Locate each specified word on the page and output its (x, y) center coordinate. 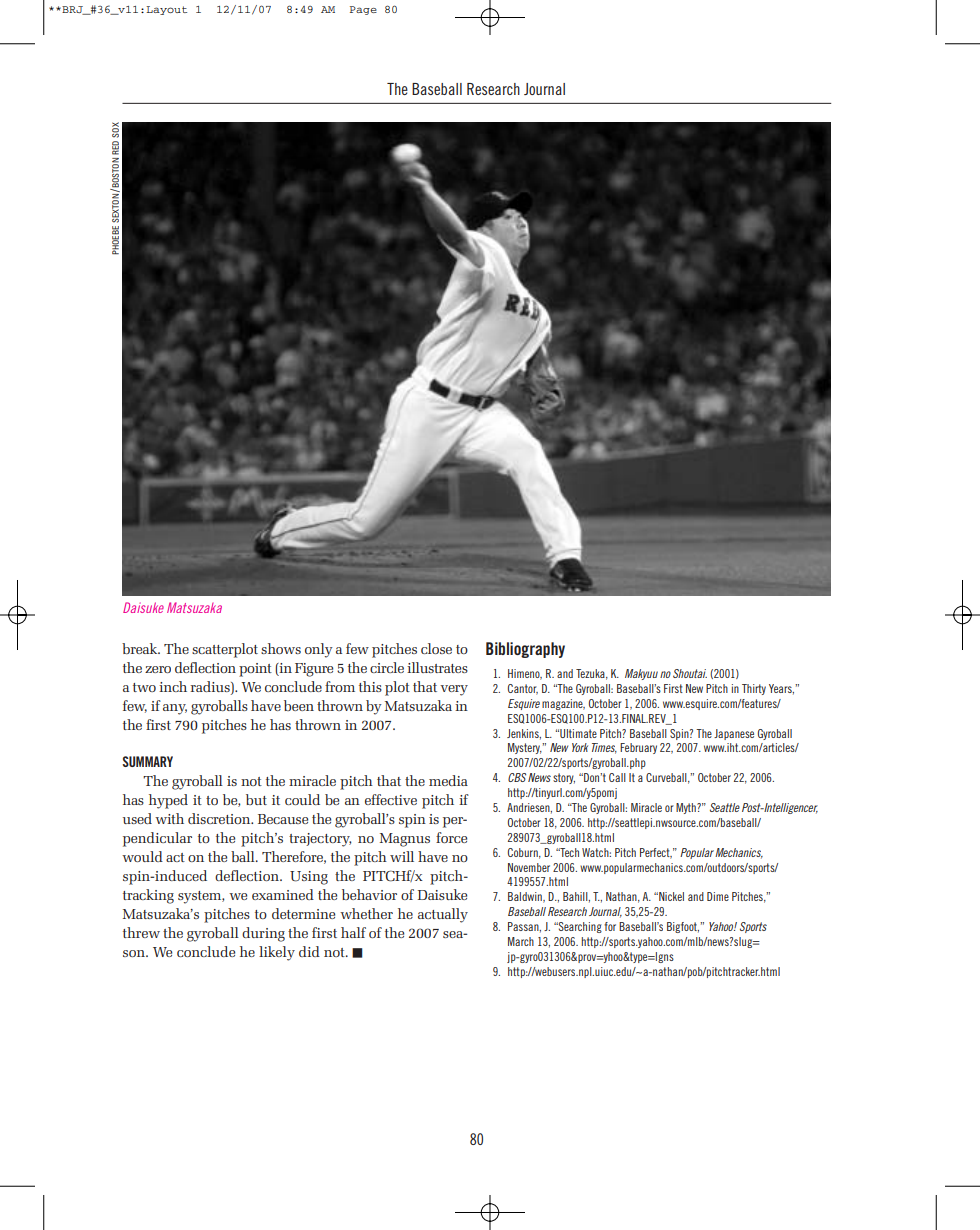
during (263, 934)
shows (281, 648)
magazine (563, 704)
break (141, 648)
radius (211, 687)
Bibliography (525, 650)
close (436, 648)
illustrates (437, 667)
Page (363, 10)
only (319, 650)
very (454, 690)
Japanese (734, 734)
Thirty (754, 689)
